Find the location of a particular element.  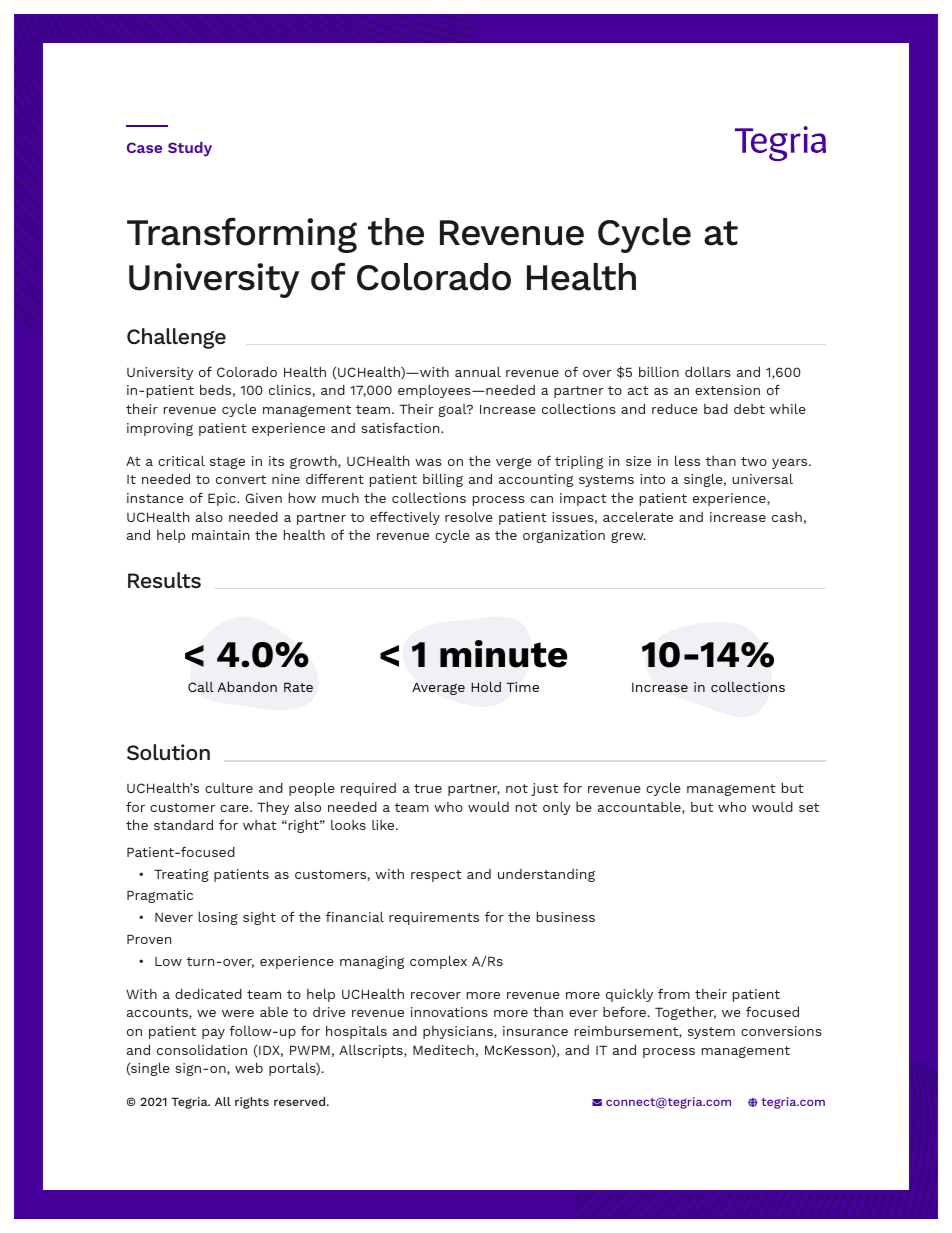

two is located at coordinates (754, 461).
